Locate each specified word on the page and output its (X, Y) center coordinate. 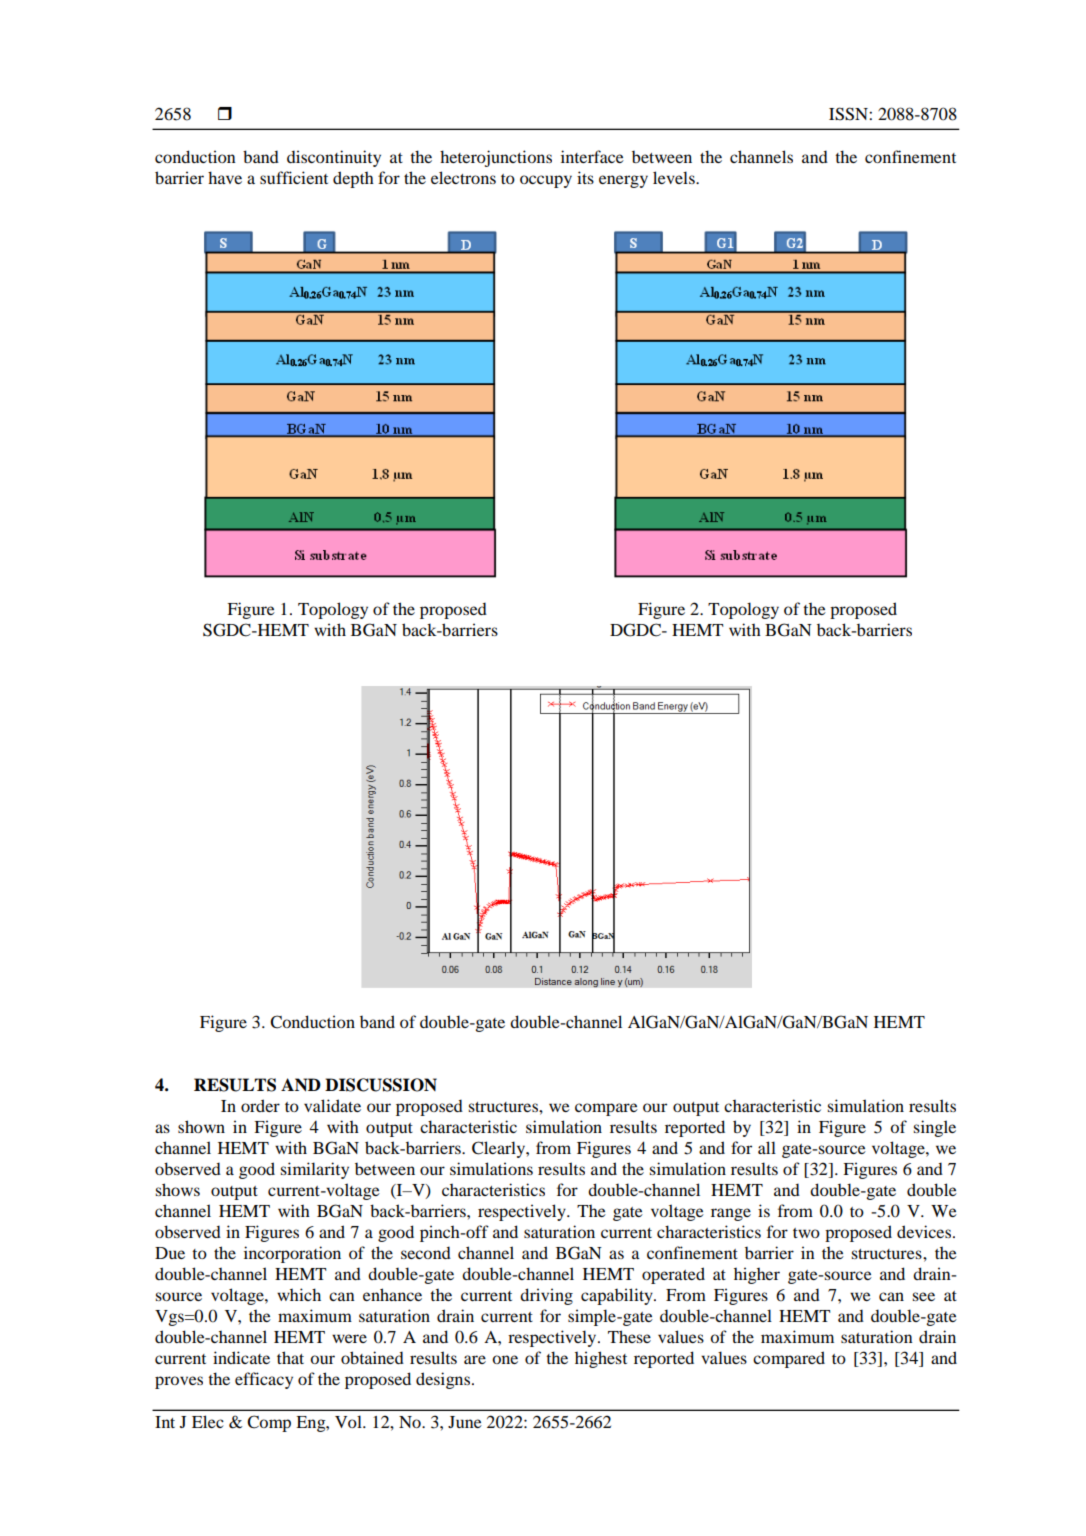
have (225, 177)
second (426, 1252)
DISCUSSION (381, 1085)
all (767, 1147)
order (260, 1105)
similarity (314, 1170)
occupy (546, 181)
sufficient (294, 177)
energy (623, 181)
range (731, 1214)
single (934, 1128)
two (806, 1233)
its (585, 177)
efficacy (264, 1380)
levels (675, 177)
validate (332, 1105)
